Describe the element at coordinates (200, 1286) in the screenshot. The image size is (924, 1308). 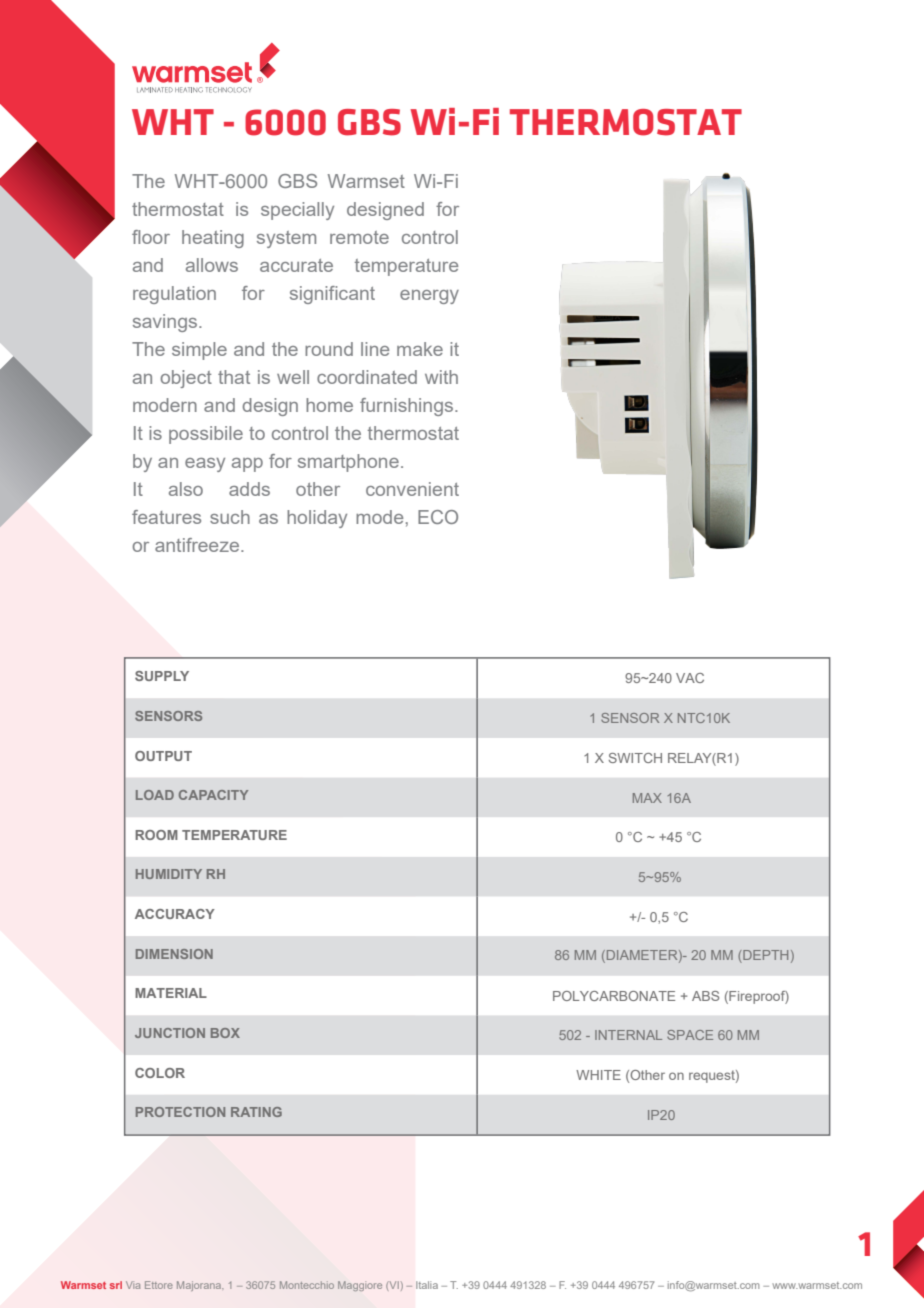
I see `Majorana` at that location.
